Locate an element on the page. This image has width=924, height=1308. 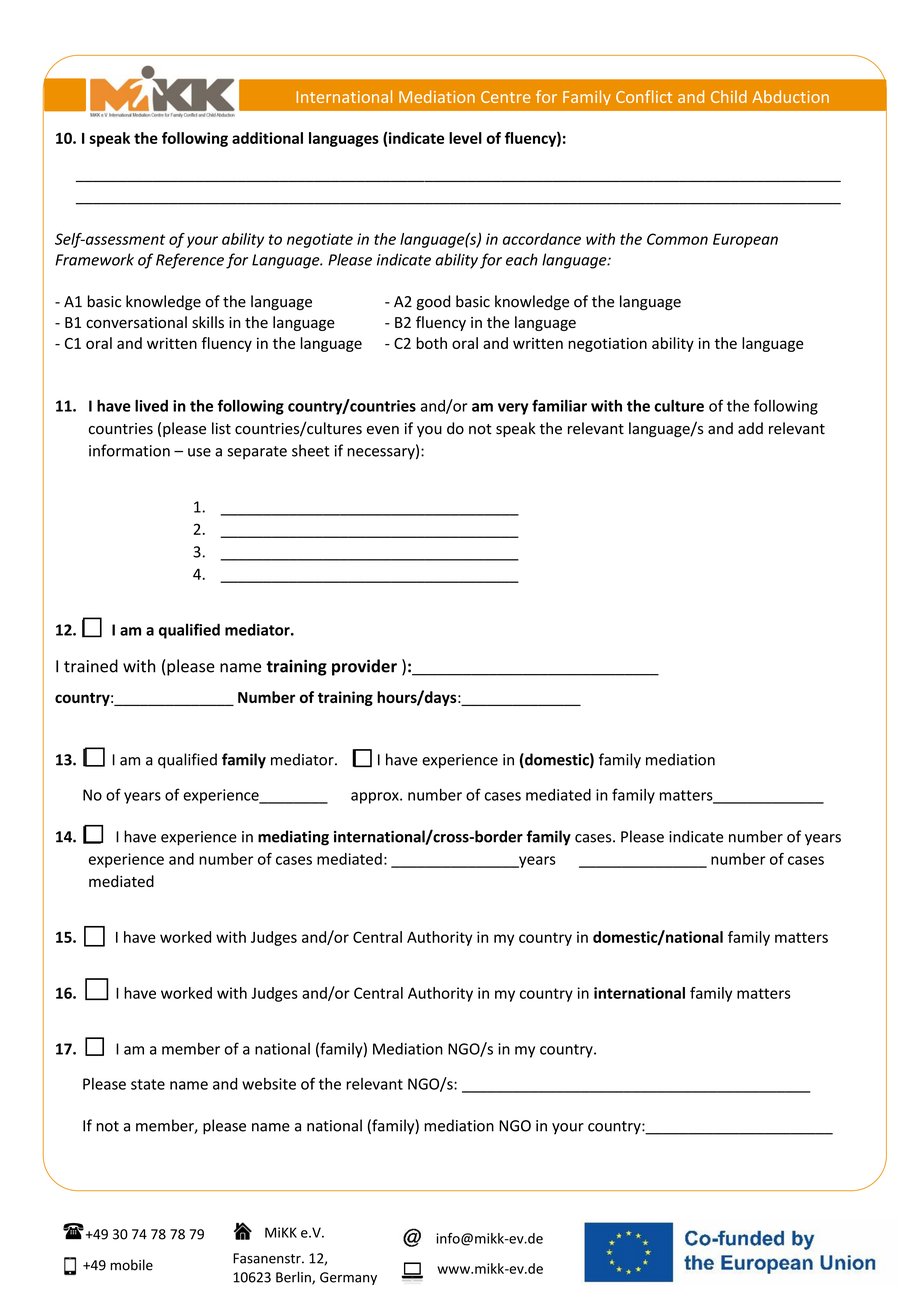
provider is located at coordinates (364, 667).
